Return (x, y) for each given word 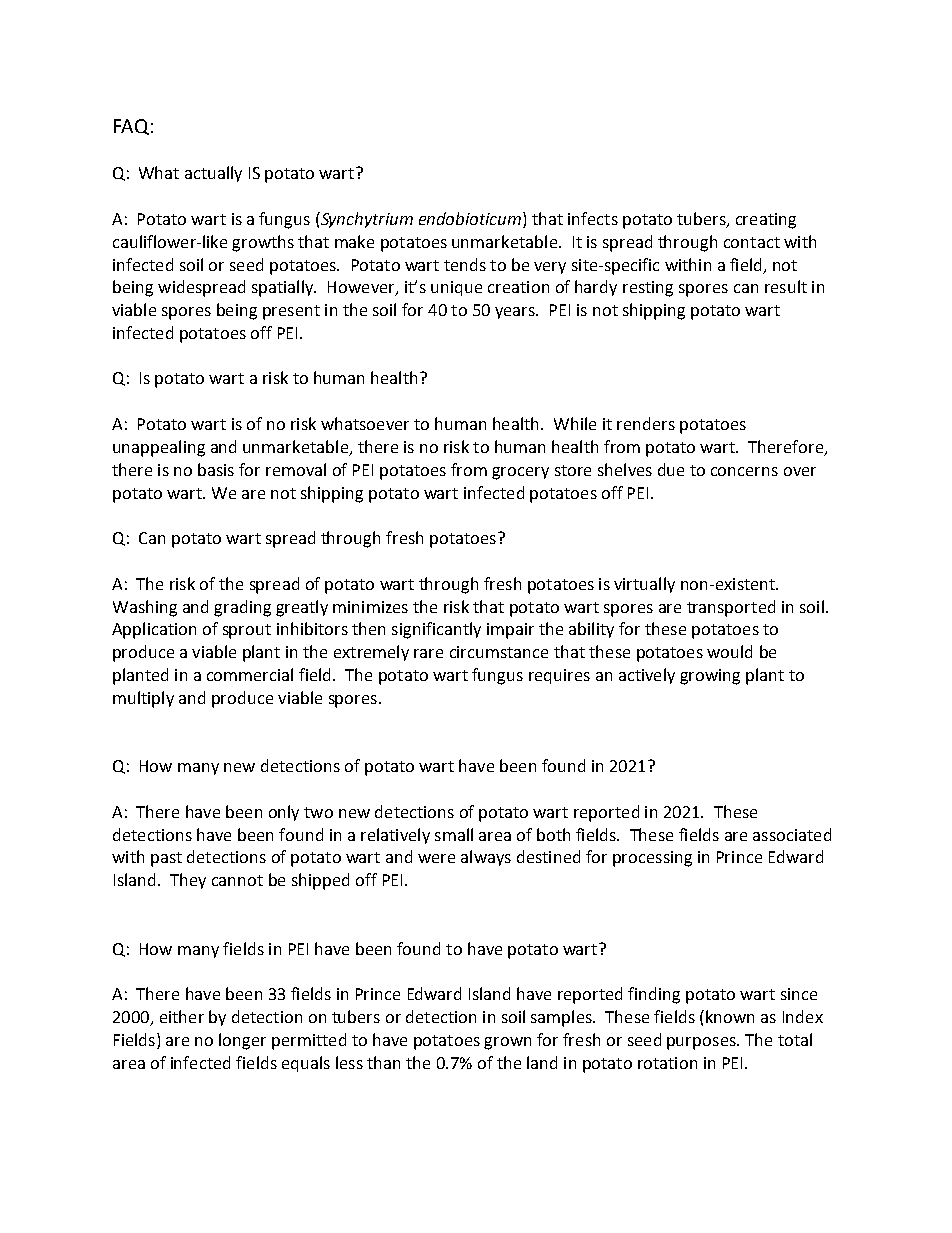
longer (242, 1041)
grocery (520, 473)
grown (507, 1043)
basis (216, 469)
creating (766, 221)
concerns (744, 471)
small (454, 834)
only (284, 813)
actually (213, 174)
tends (465, 264)
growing (710, 677)
